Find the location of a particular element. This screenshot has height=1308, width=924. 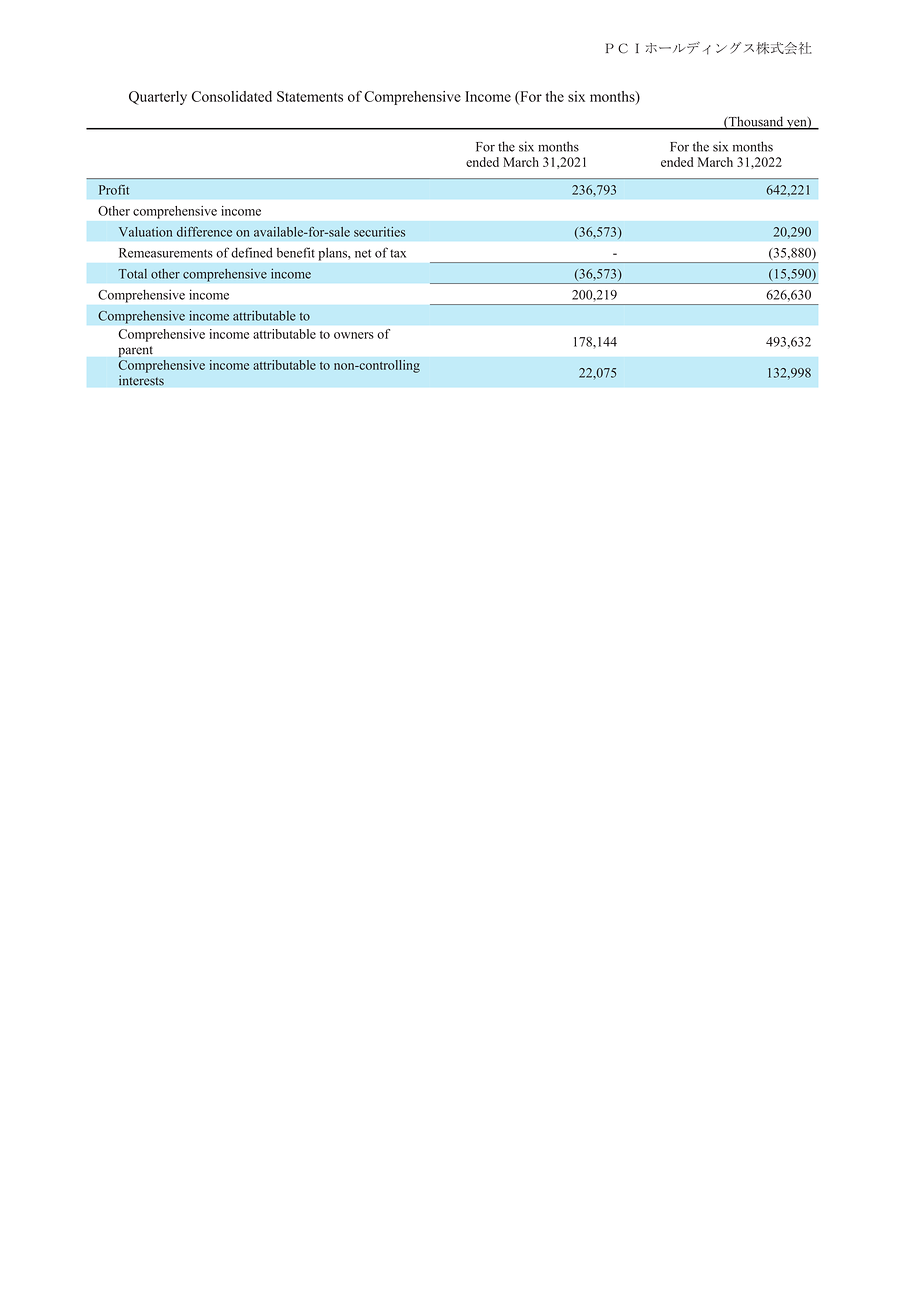

net is located at coordinates (363, 253).
